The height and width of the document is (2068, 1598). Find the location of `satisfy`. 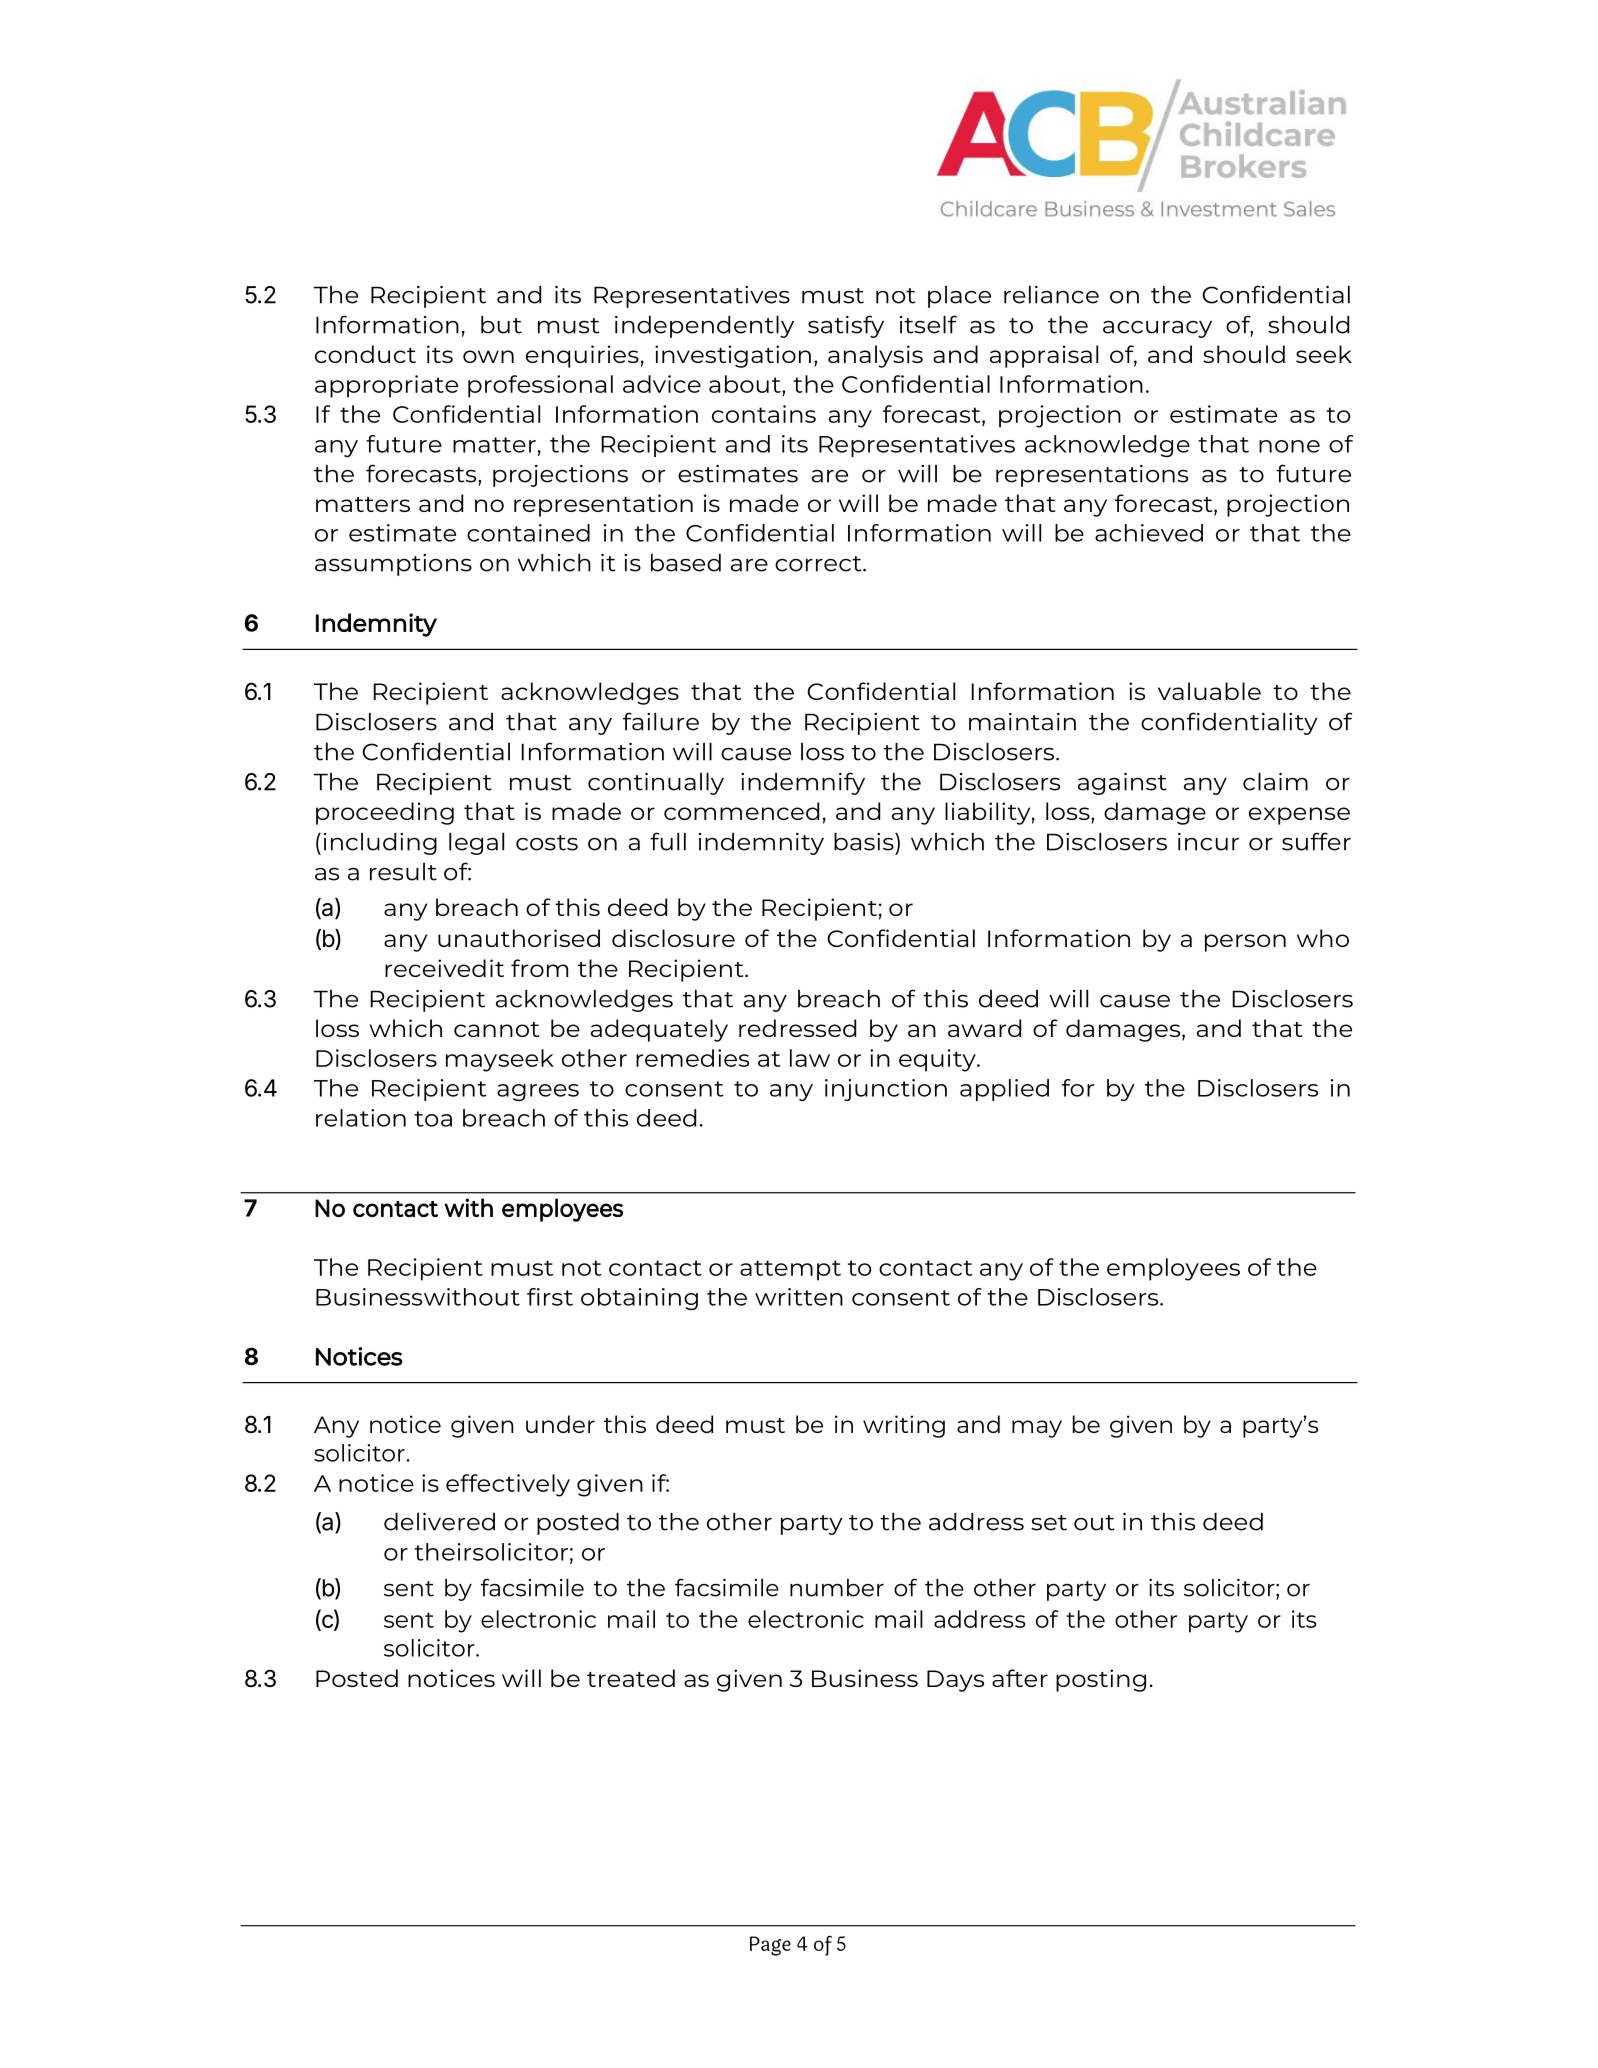

satisfy is located at coordinates (846, 326).
